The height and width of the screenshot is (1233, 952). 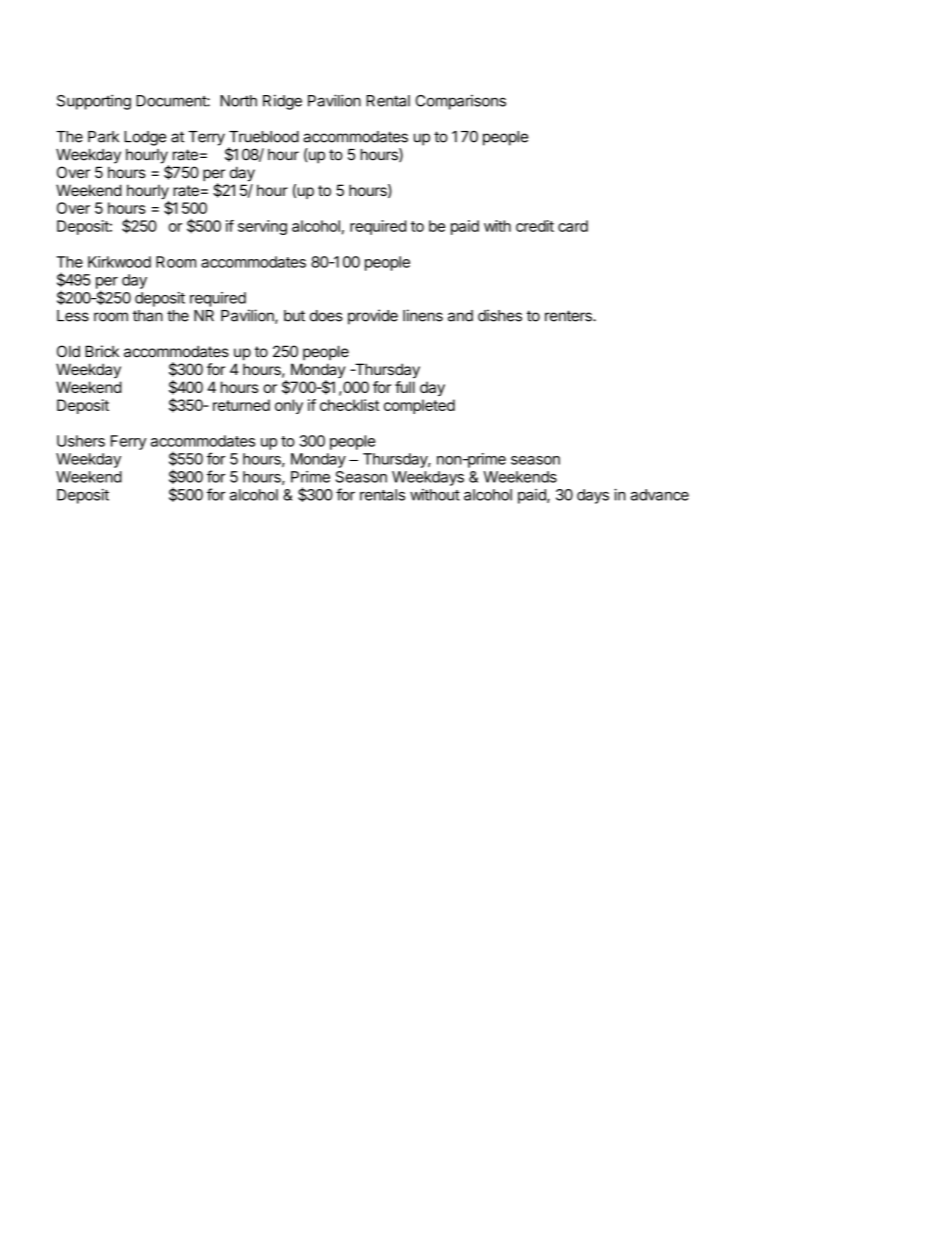 I want to click on renters, so click(x=569, y=316).
